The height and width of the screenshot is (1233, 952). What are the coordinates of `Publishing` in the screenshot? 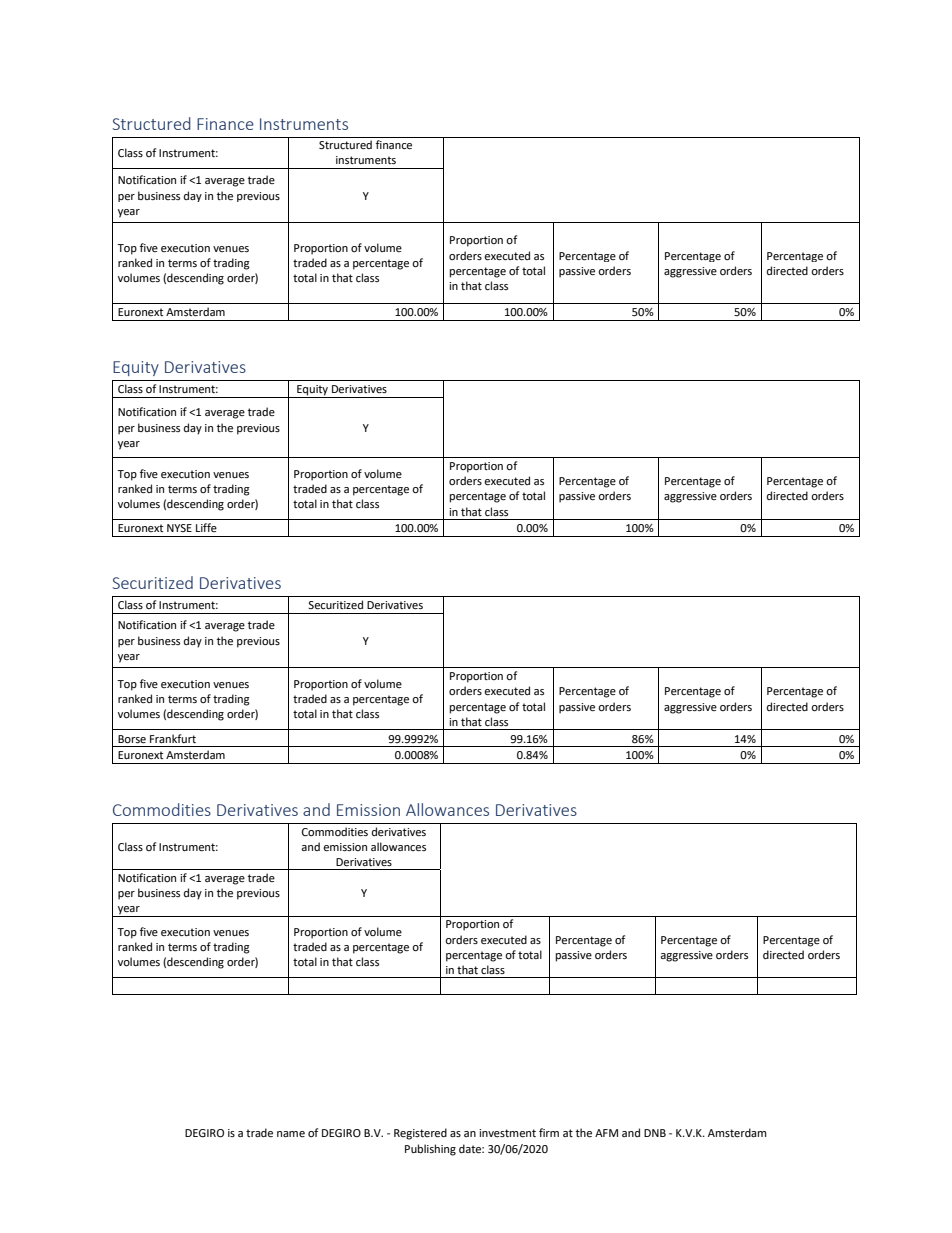 It's located at (430, 1150).
